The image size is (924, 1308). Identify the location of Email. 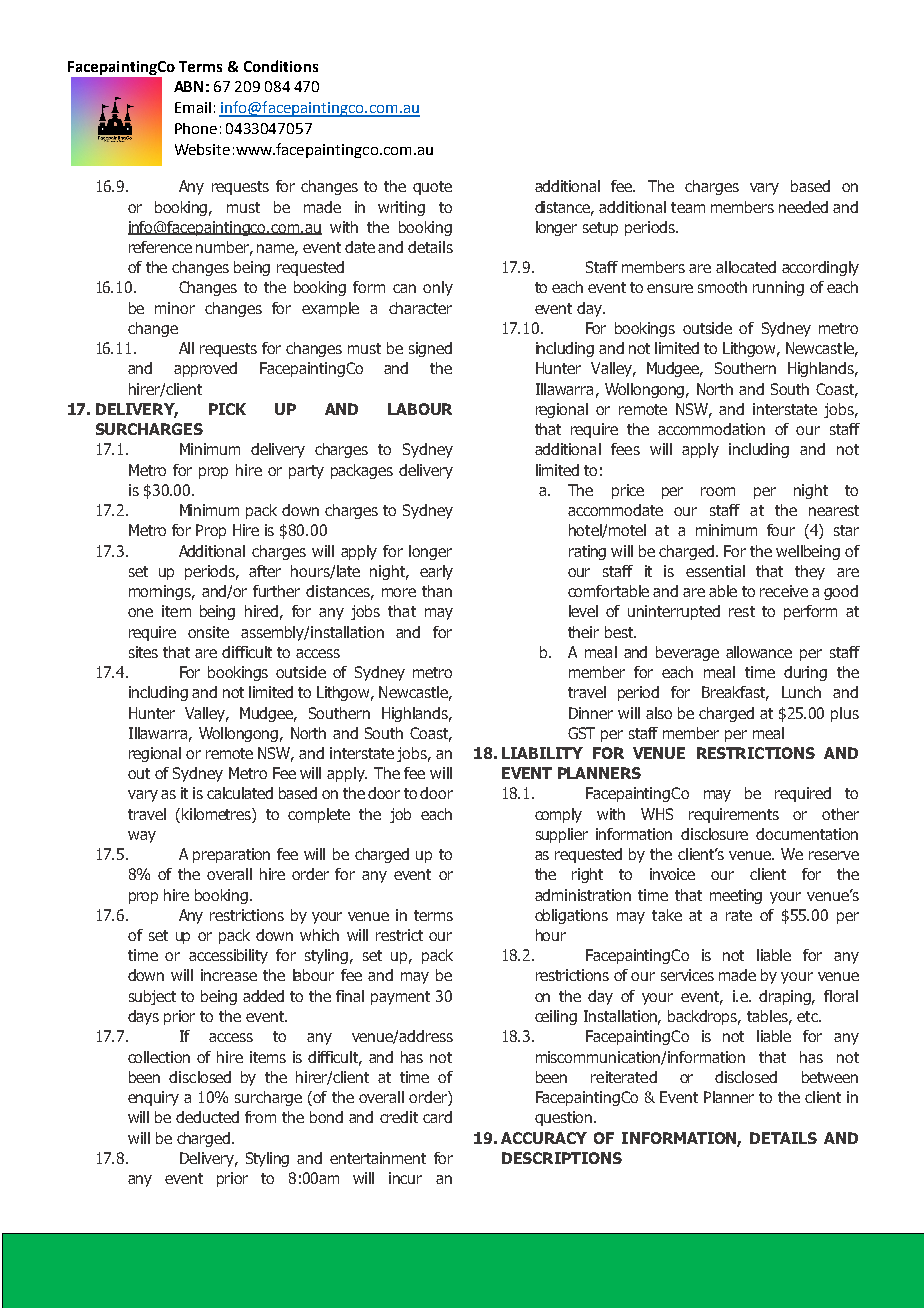
(193, 107).
